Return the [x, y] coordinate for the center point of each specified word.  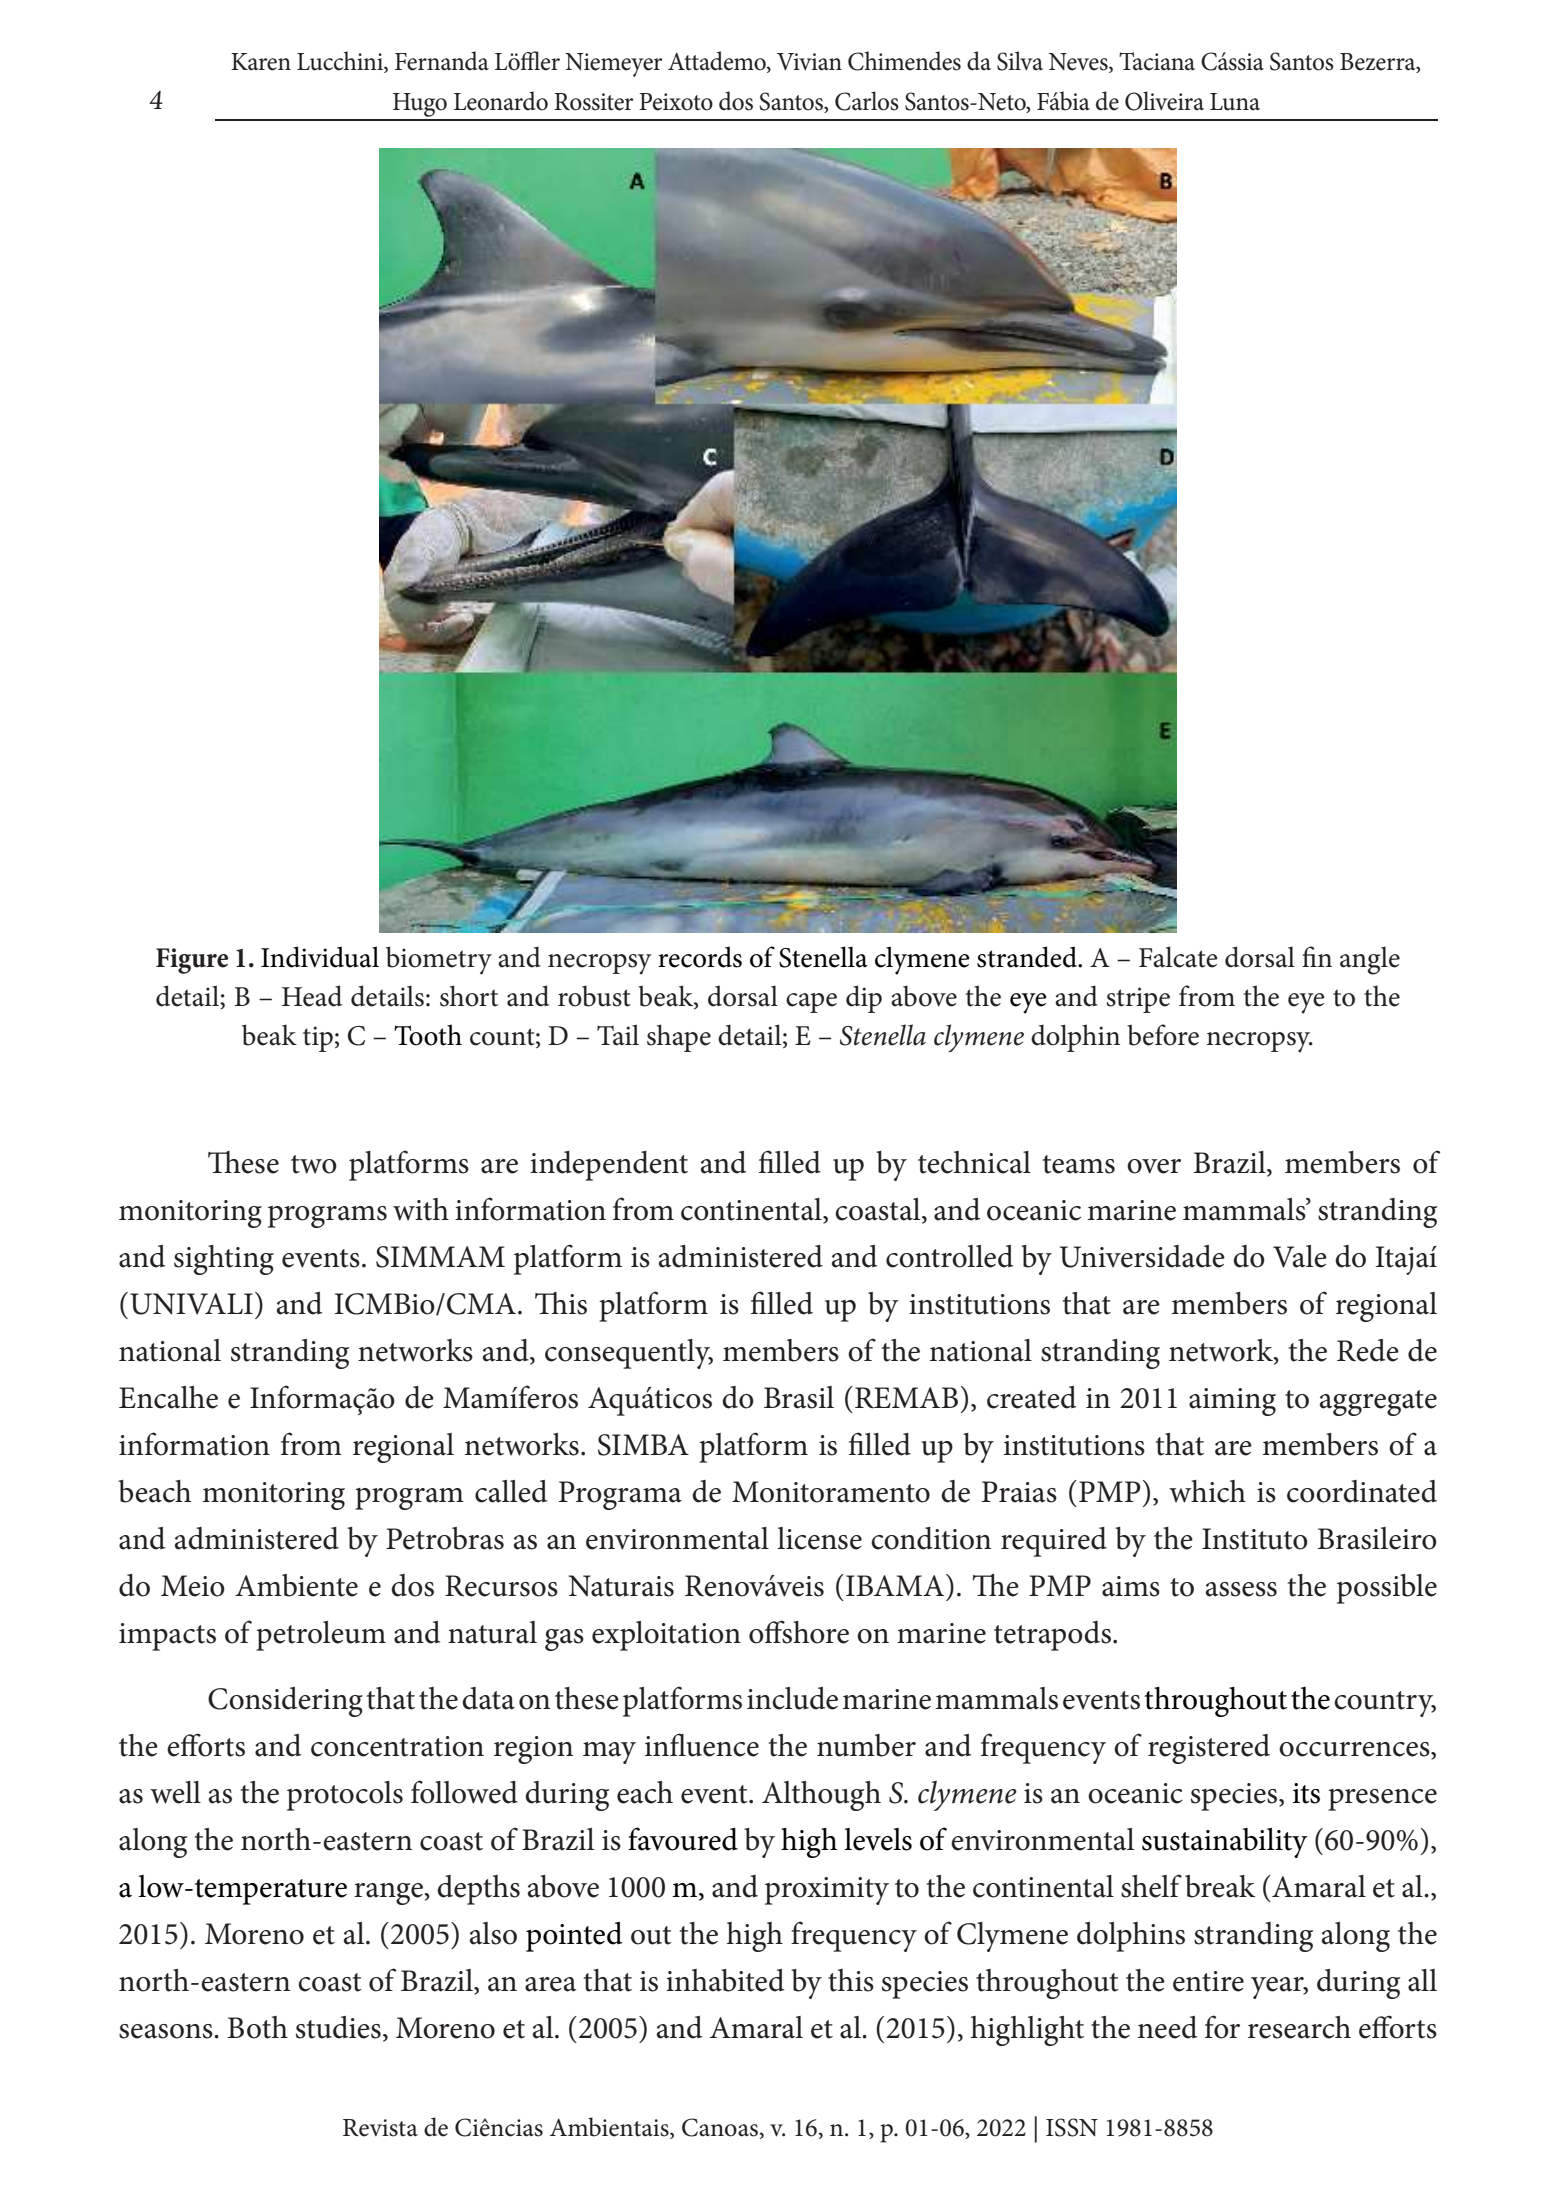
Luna [1235, 102]
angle [1370, 960]
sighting [224, 1260]
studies [338, 2027]
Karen [261, 62]
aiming [1232, 1402]
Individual [320, 957]
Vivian [809, 62]
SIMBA [643, 1445]
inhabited [725, 1980]
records [700, 957]
